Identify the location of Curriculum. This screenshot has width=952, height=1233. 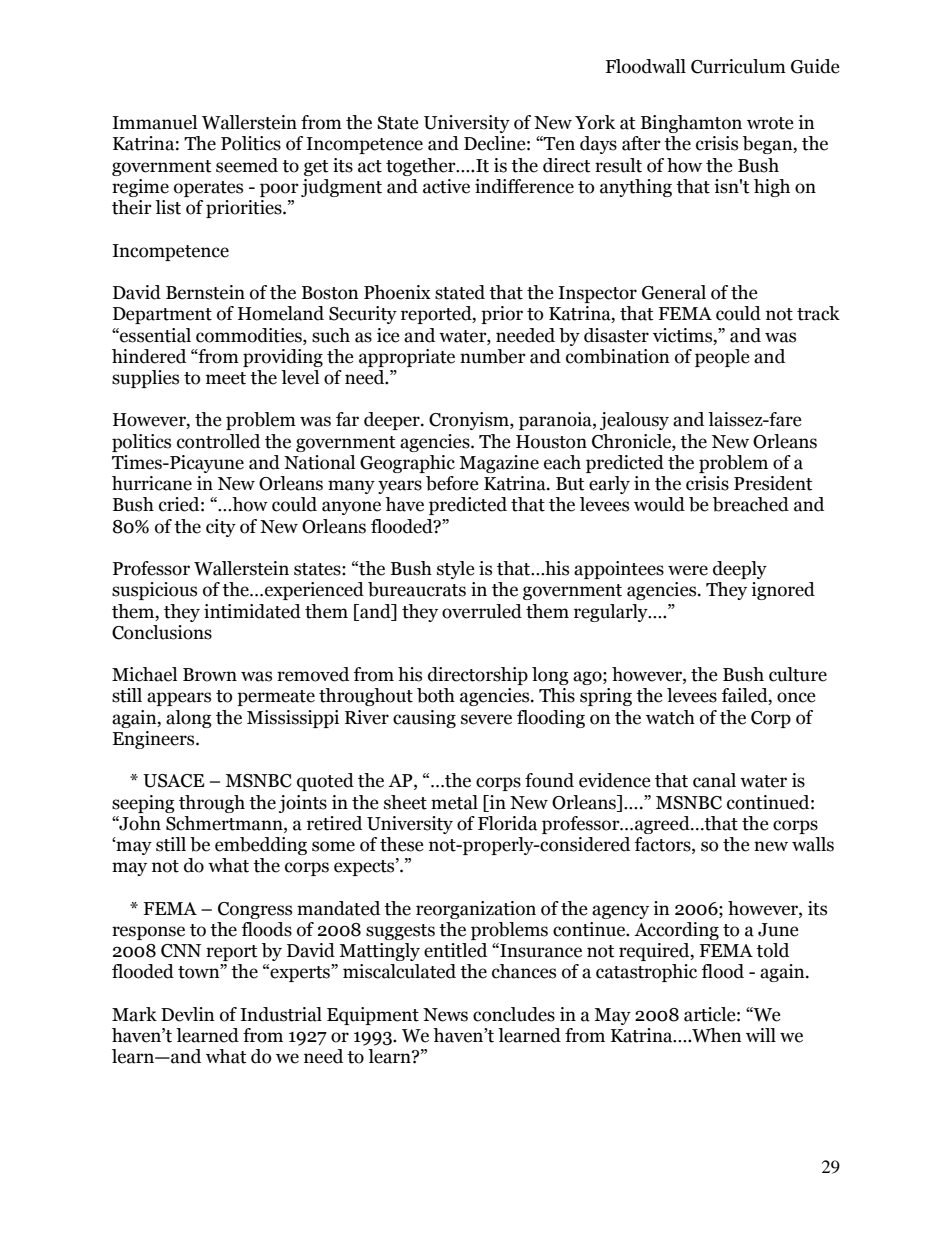
(738, 66).
